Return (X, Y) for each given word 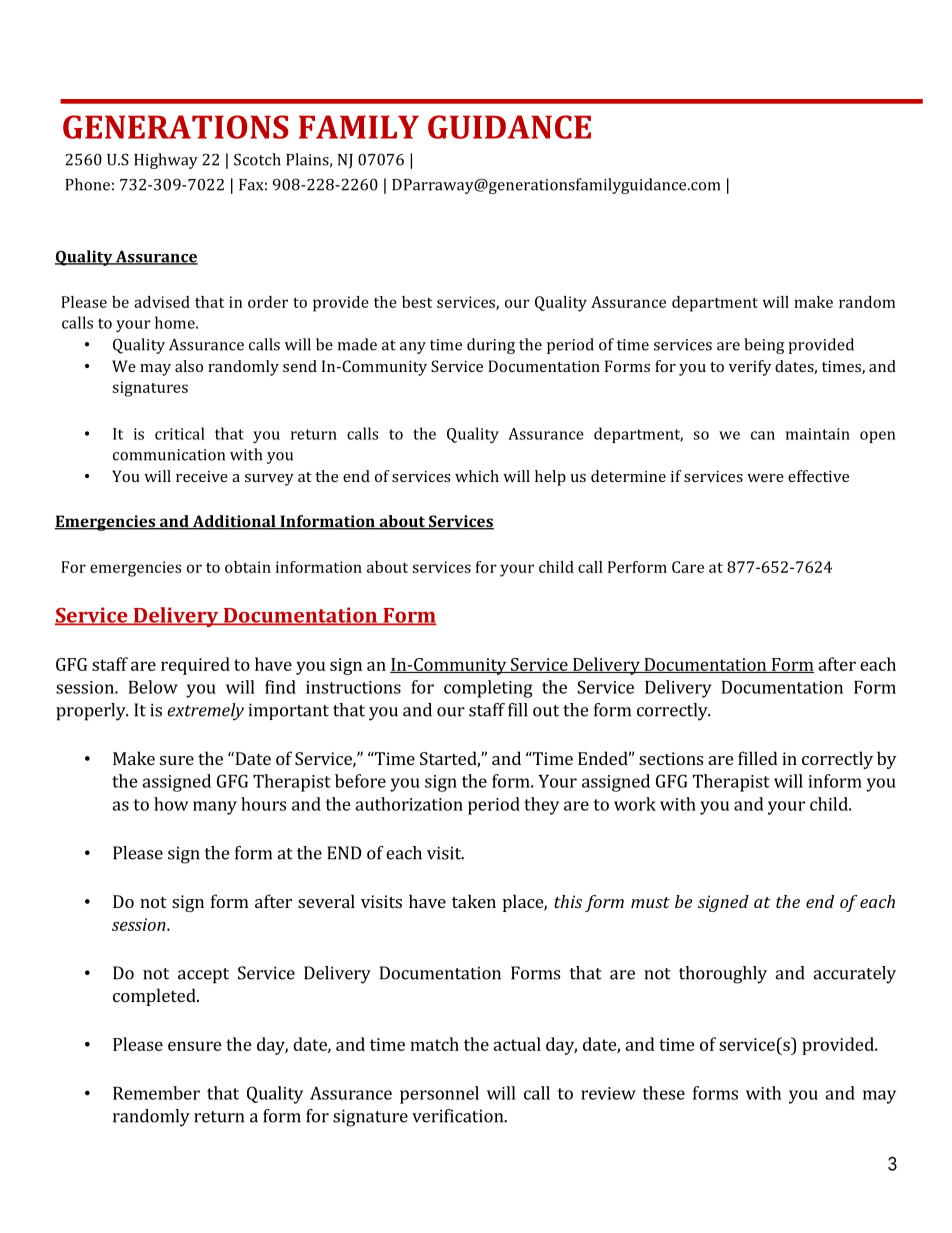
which (477, 476)
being (764, 346)
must (650, 902)
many (215, 808)
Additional (234, 522)
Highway (166, 161)
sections (671, 758)
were (765, 478)
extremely (205, 712)
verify (750, 368)
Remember (156, 1093)
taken (474, 901)
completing (488, 689)
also (189, 366)
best (417, 302)
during (491, 346)
